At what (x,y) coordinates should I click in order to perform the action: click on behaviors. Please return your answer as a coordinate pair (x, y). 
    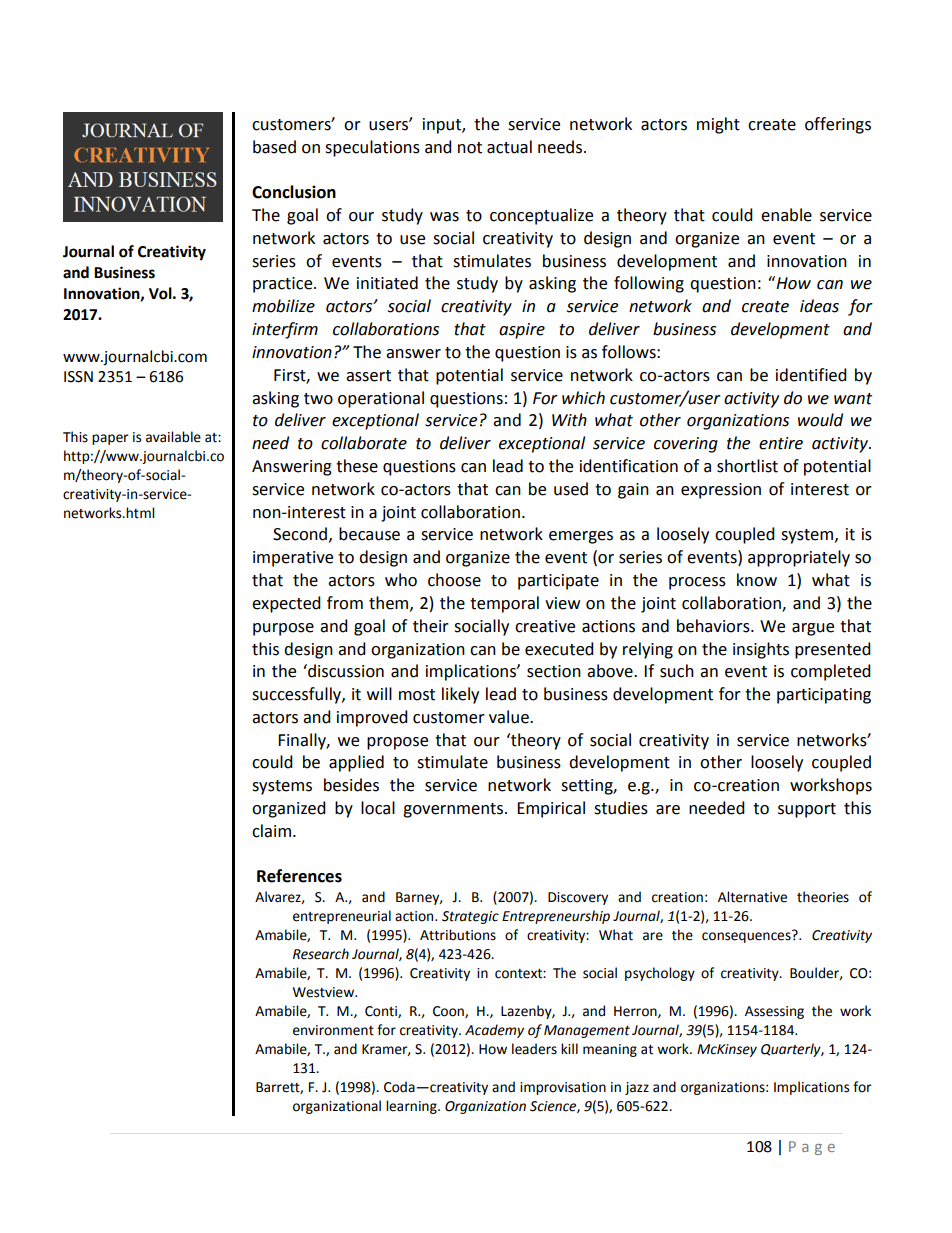
    Looking at the image, I should click on (714, 626).
